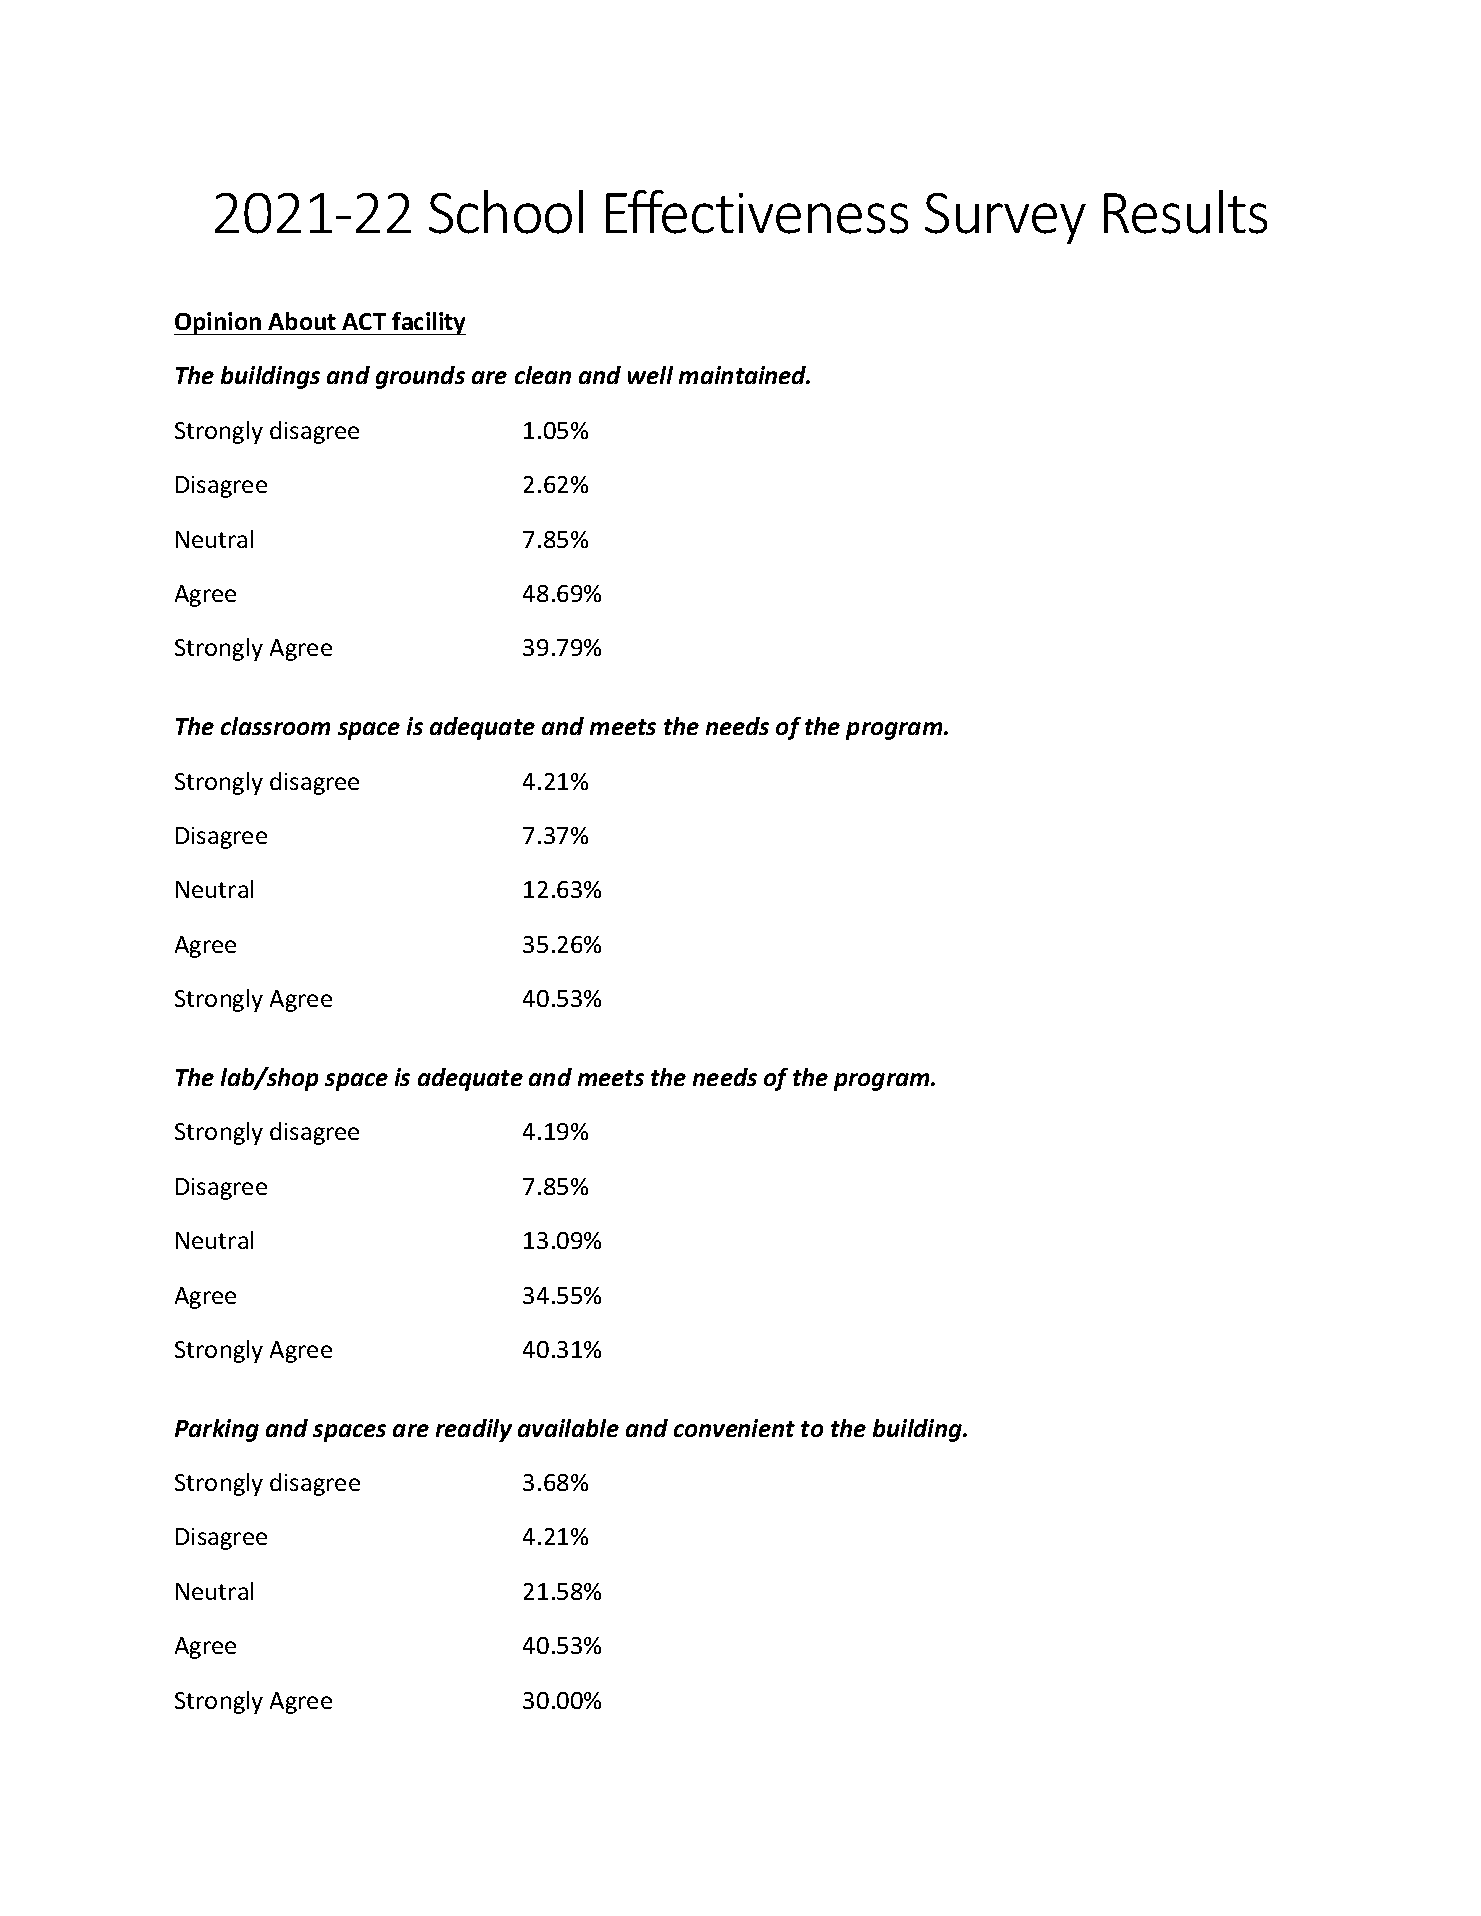 This document has height=1916, width=1481. I want to click on Effectiveness, so click(757, 212).
